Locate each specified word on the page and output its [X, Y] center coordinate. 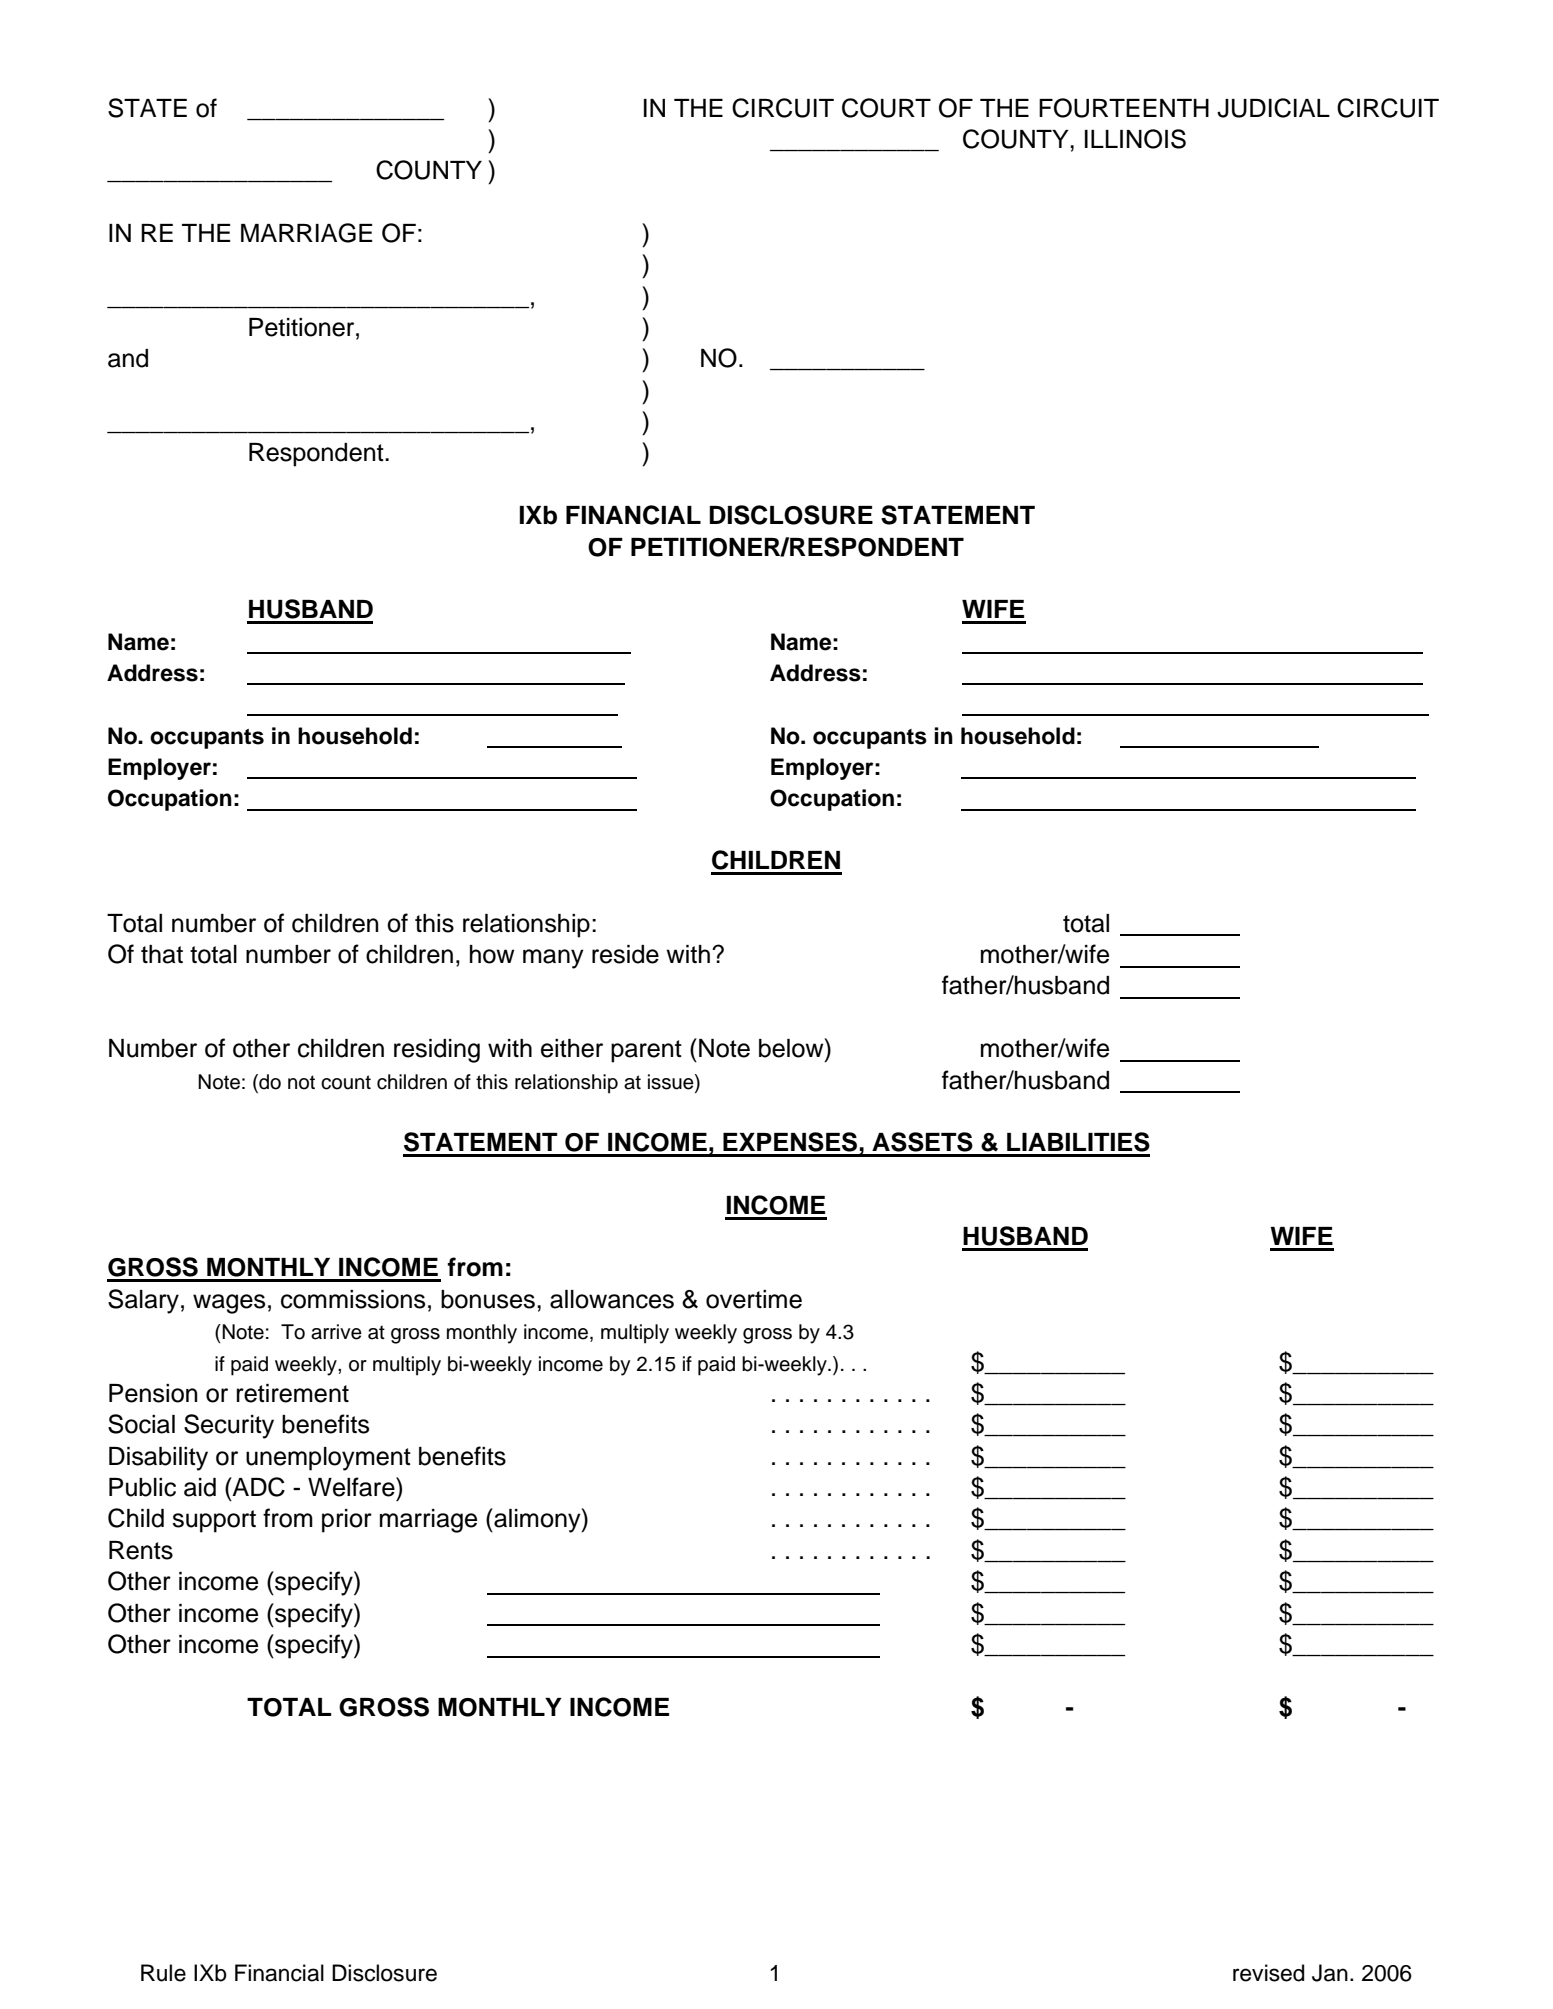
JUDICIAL [1273, 108]
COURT [886, 108]
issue [672, 1082]
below [792, 1048]
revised [1268, 1973]
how [492, 954]
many [553, 959]
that [162, 954]
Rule [163, 1973]
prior [347, 1521]
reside [625, 954]
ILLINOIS [1135, 139]
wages [229, 1304]
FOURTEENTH [1124, 108]
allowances [612, 1299]
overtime [754, 1299]
